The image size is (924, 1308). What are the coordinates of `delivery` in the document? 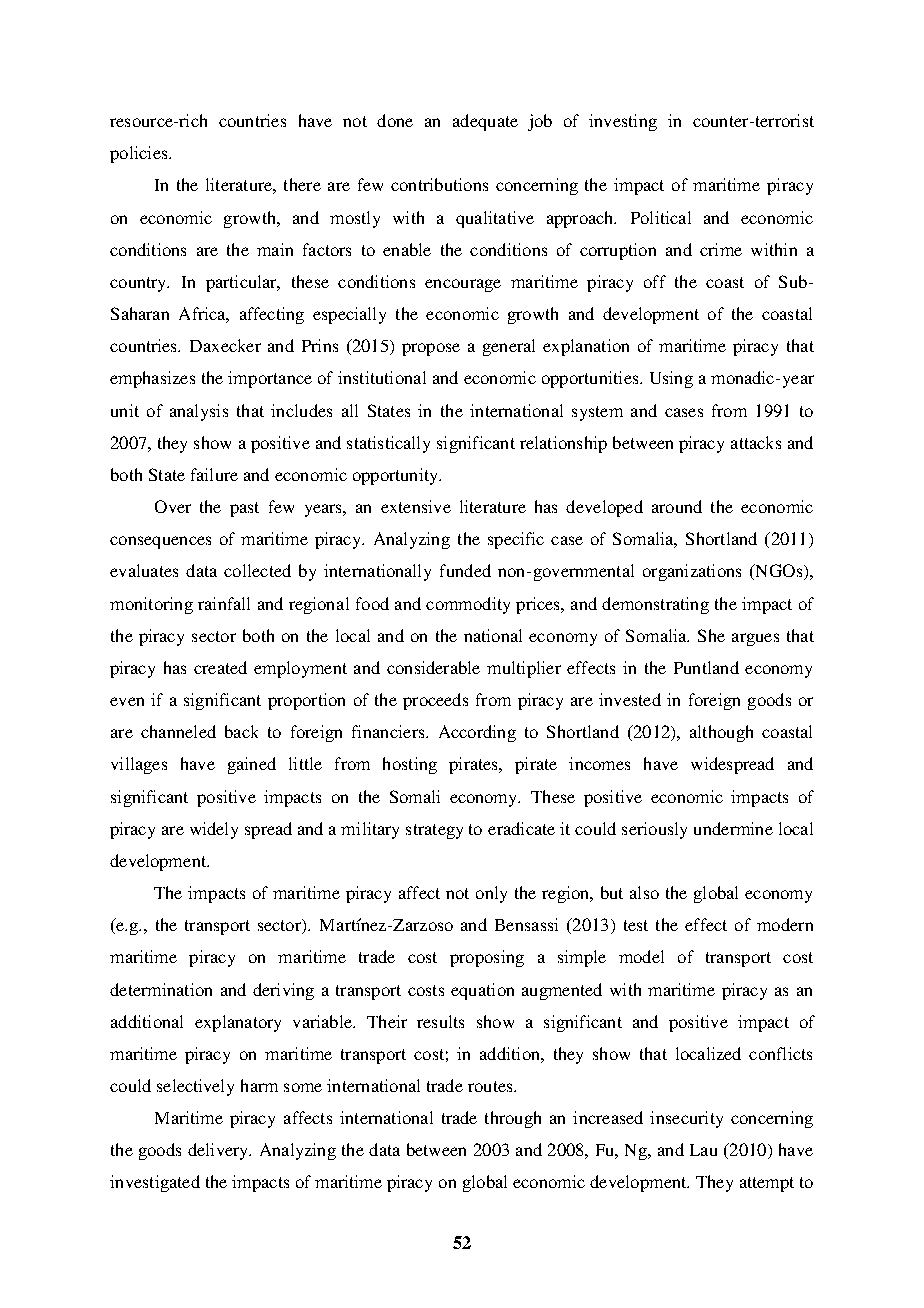 It's located at (219, 1151).
